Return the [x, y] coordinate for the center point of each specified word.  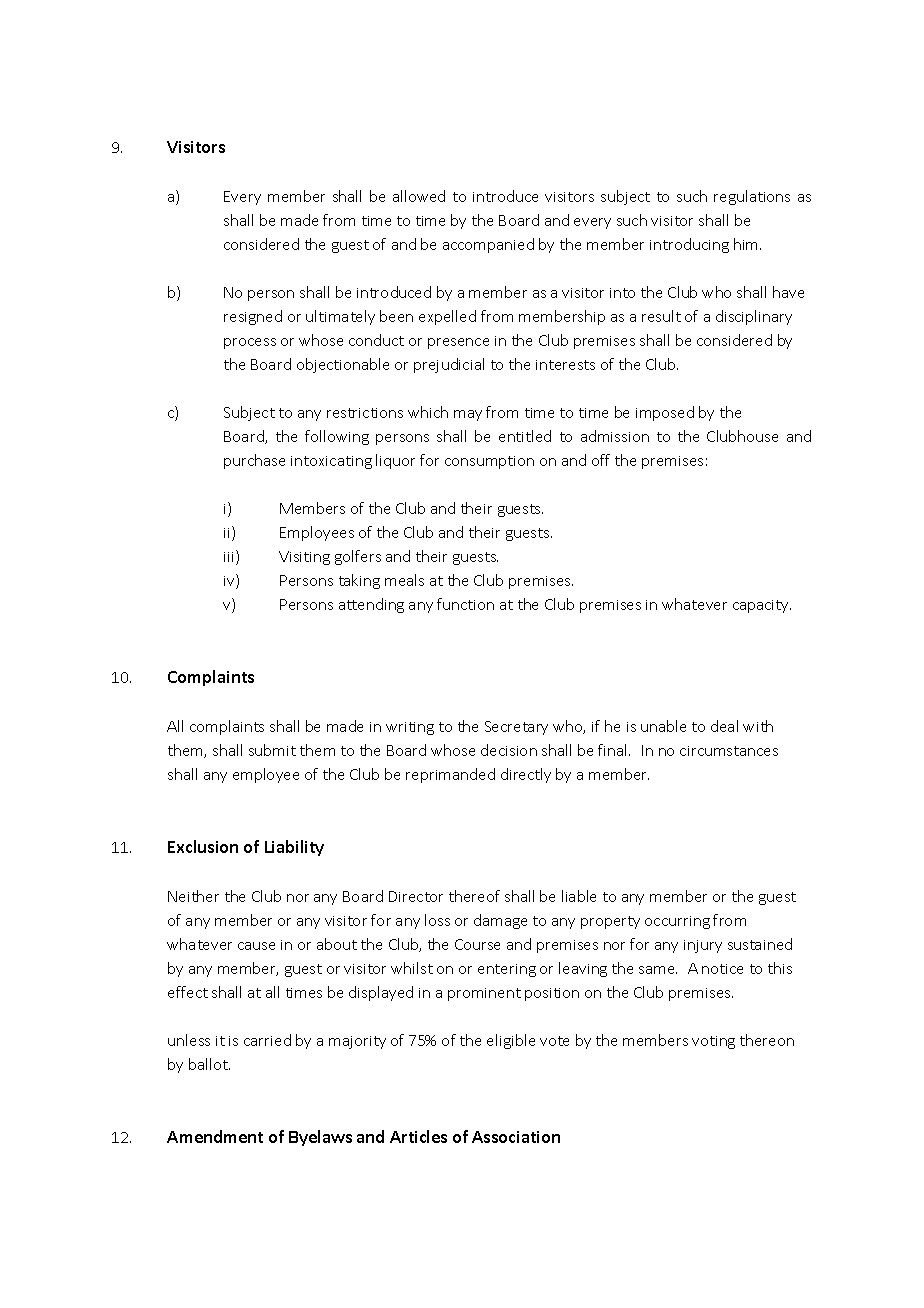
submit [272, 750]
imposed [665, 413]
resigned [253, 317]
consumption [489, 462]
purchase [254, 461]
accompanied [488, 245]
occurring [677, 922]
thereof [474, 896]
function [465, 604]
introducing [689, 245]
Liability [294, 848]
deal [724, 726]
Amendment [215, 1136]
